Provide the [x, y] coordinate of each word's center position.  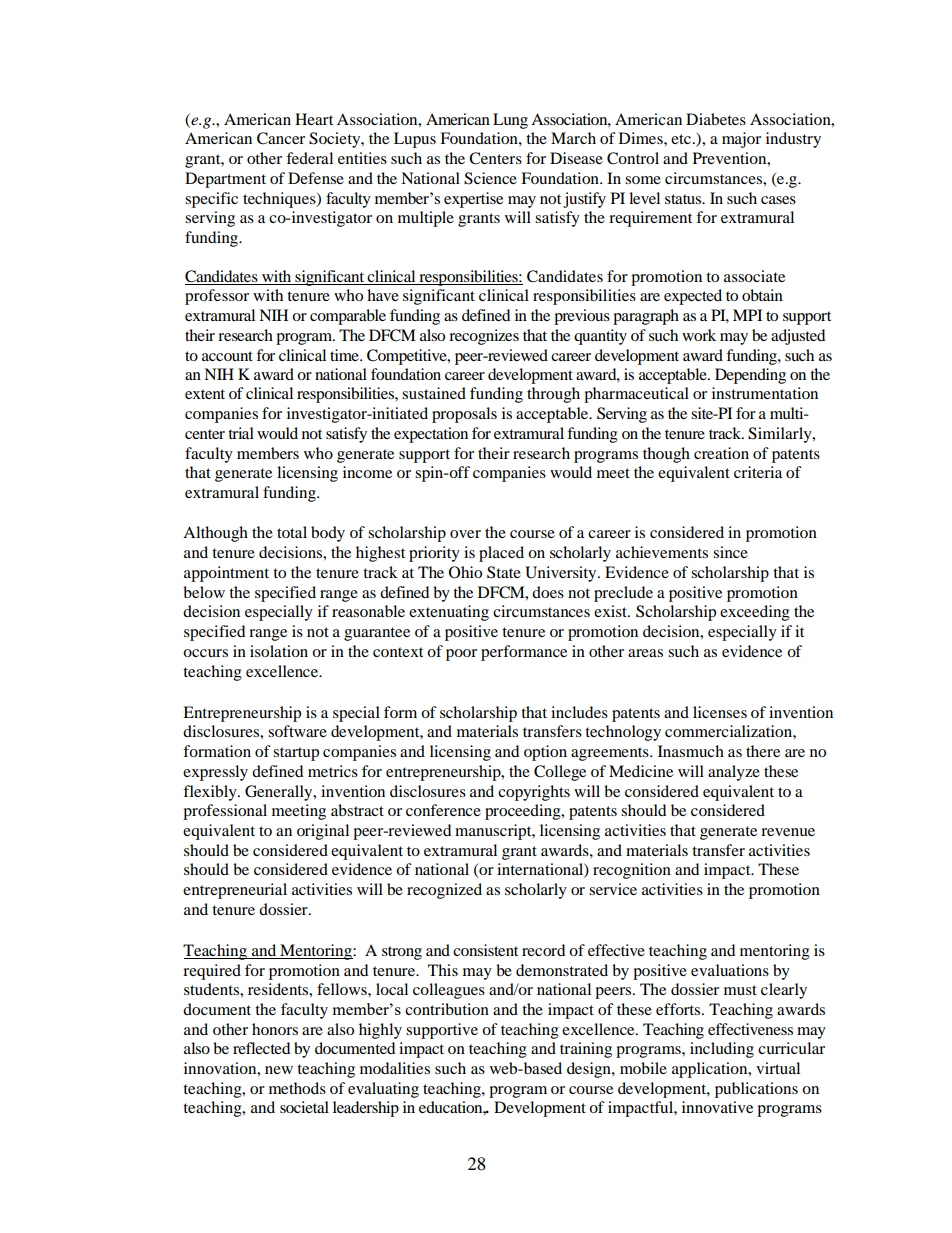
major [741, 140]
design [590, 1070]
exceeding [755, 613]
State [504, 572]
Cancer [281, 138]
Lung [510, 121]
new [279, 1070]
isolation [279, 651]
